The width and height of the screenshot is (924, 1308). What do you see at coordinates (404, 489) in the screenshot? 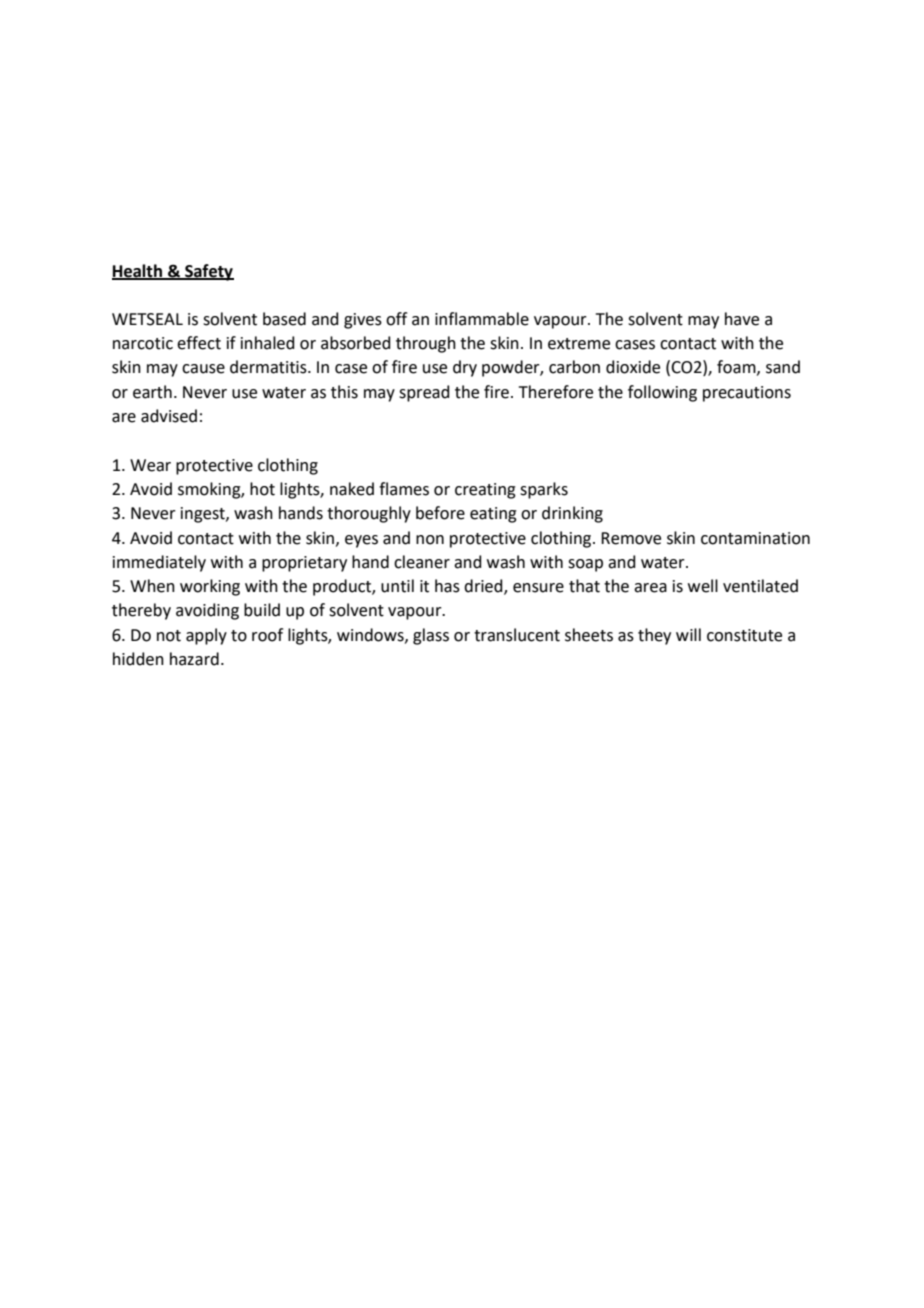
I see `flames` at bounding box center [404, 489].
